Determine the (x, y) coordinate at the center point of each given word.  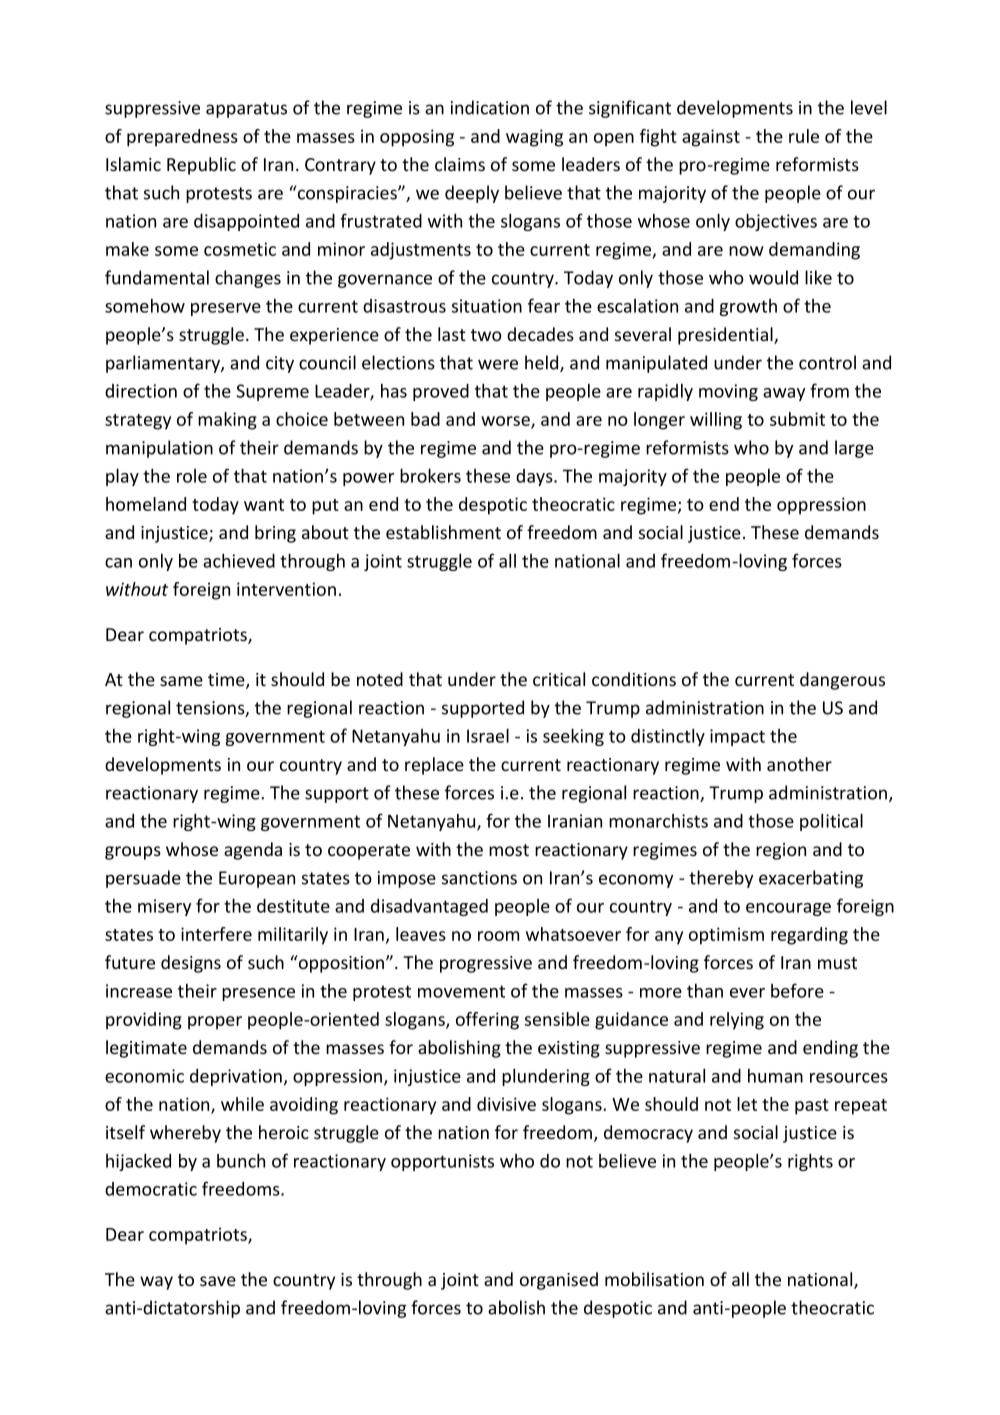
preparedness (182, 138)
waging (534, 138)
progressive (486, 964)
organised (559, 1281)
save (218, 1281)
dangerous (842, 681)
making (227, 421)
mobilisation (654, 1279)
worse (506, 422)
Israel (488, 735)
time (227, 681)
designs (191, 964)
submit (797, 419)
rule (804, 136)
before (797, 990)
